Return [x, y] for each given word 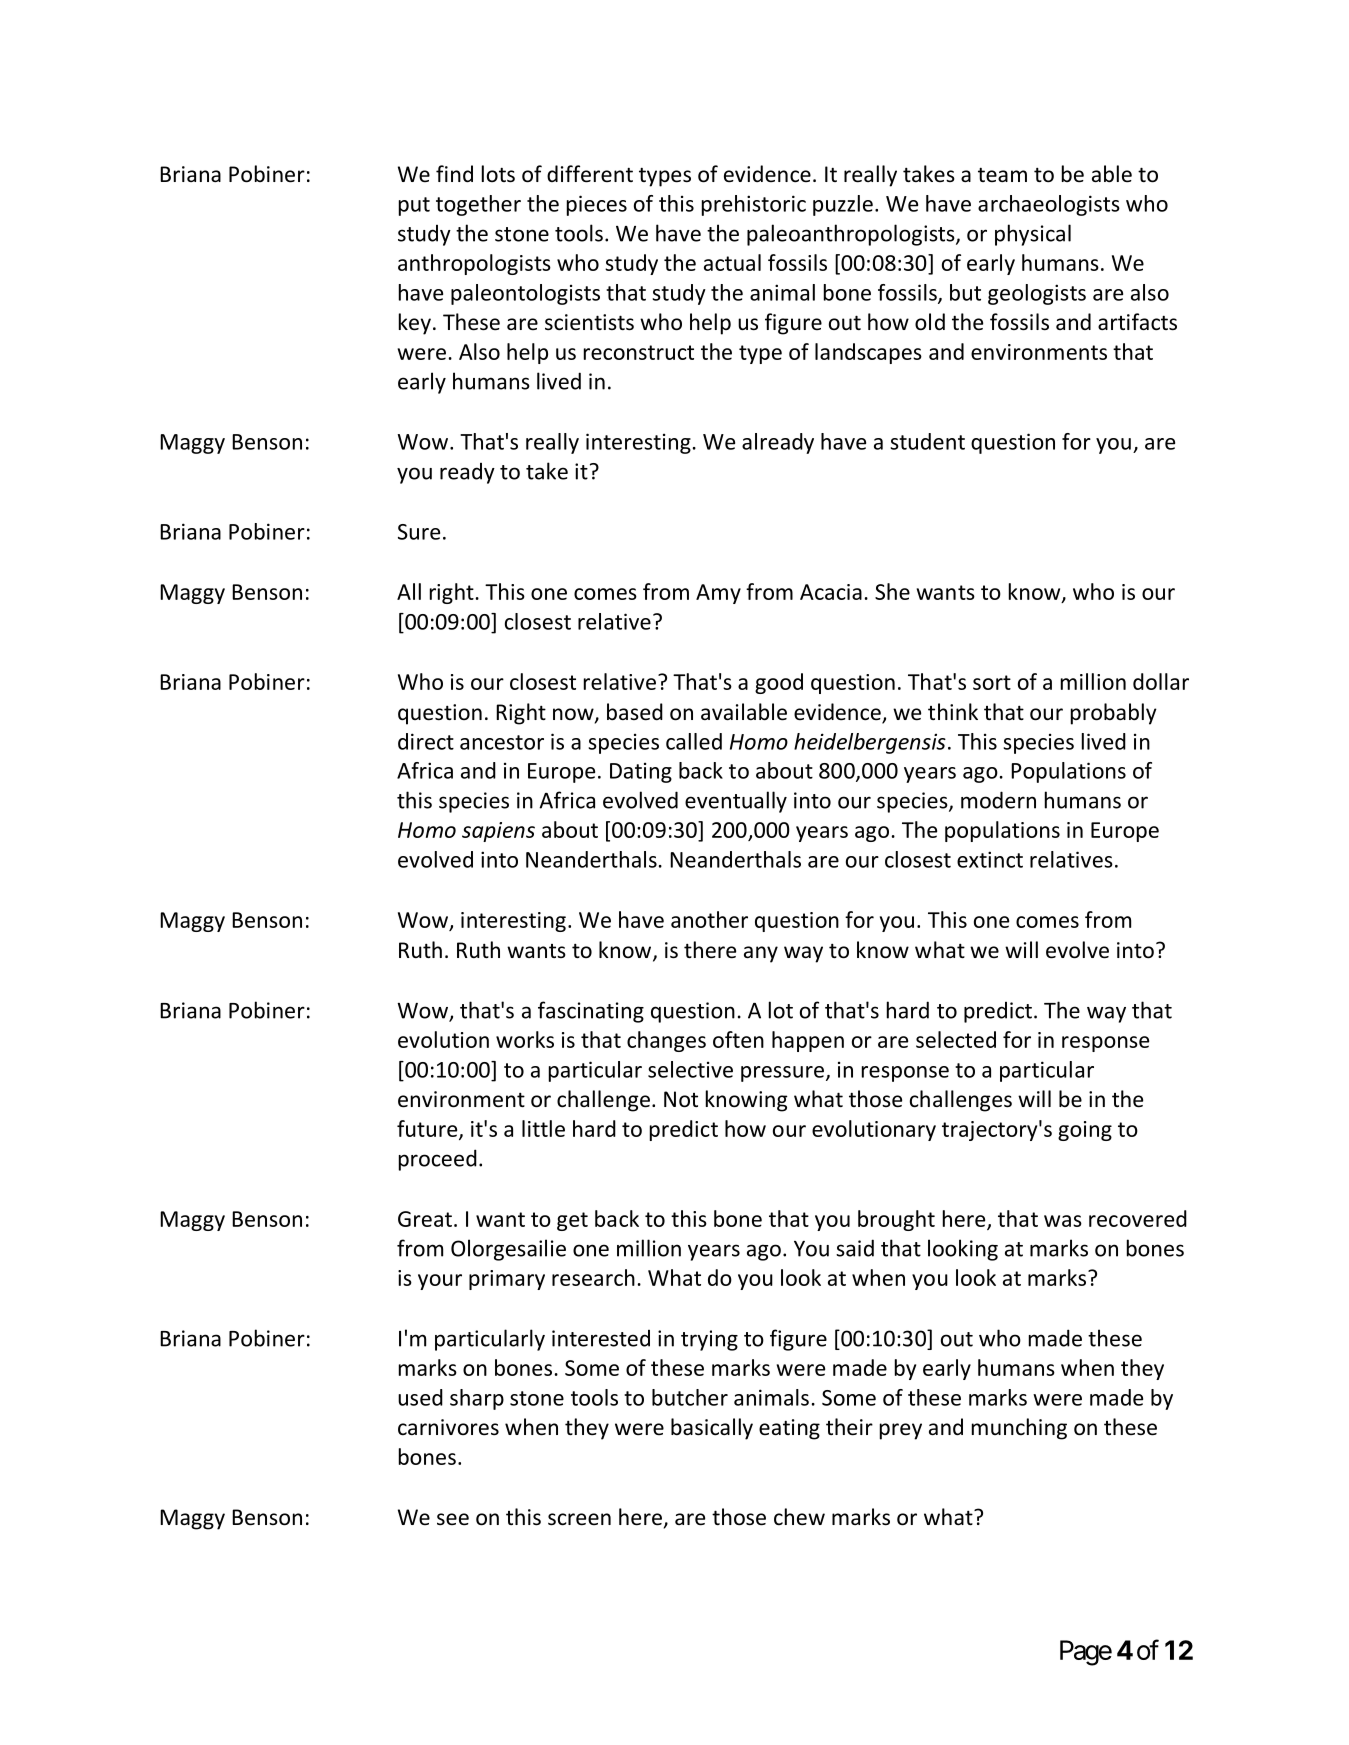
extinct [990, 859]
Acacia [831, 592]
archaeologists [1049, 205]
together [478, 205]
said [855, 1248]
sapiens [498, 832]
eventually [736, 802]
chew [799, 1517]
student [927, 441]
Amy [718, 594]
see [453, 1519]
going [1085, 1131]
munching [1019, 1429]
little [543, 1128]
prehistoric [754, 205]
